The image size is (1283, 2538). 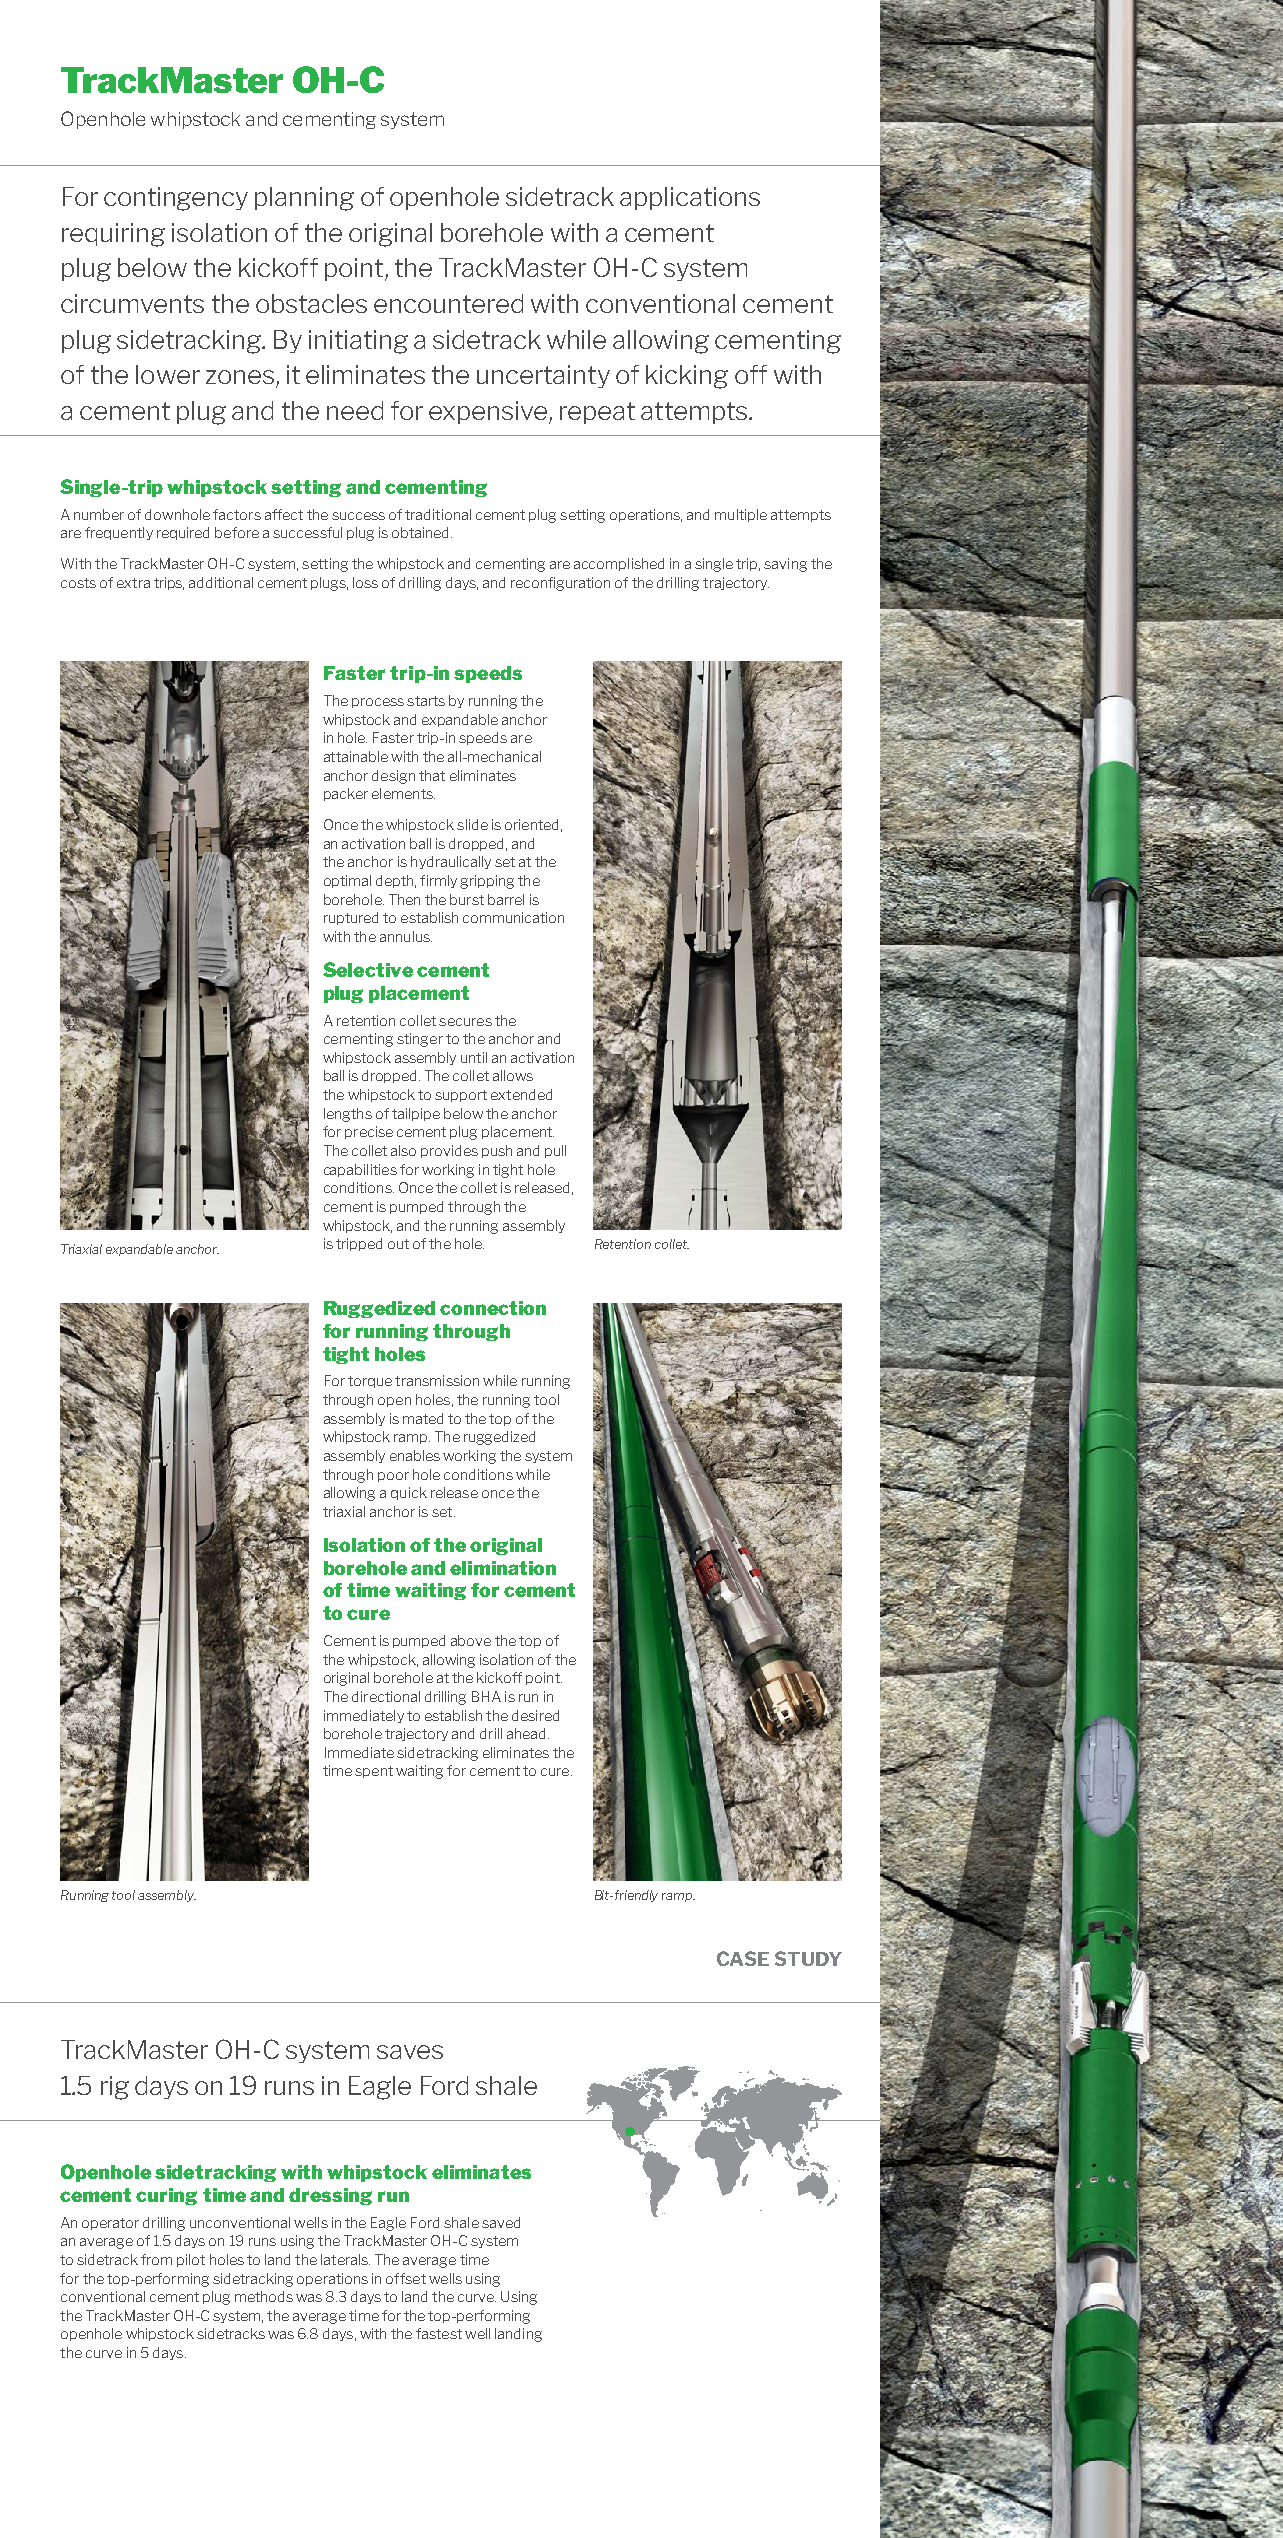 I want to click on burst, so click(x=467, y=899).
